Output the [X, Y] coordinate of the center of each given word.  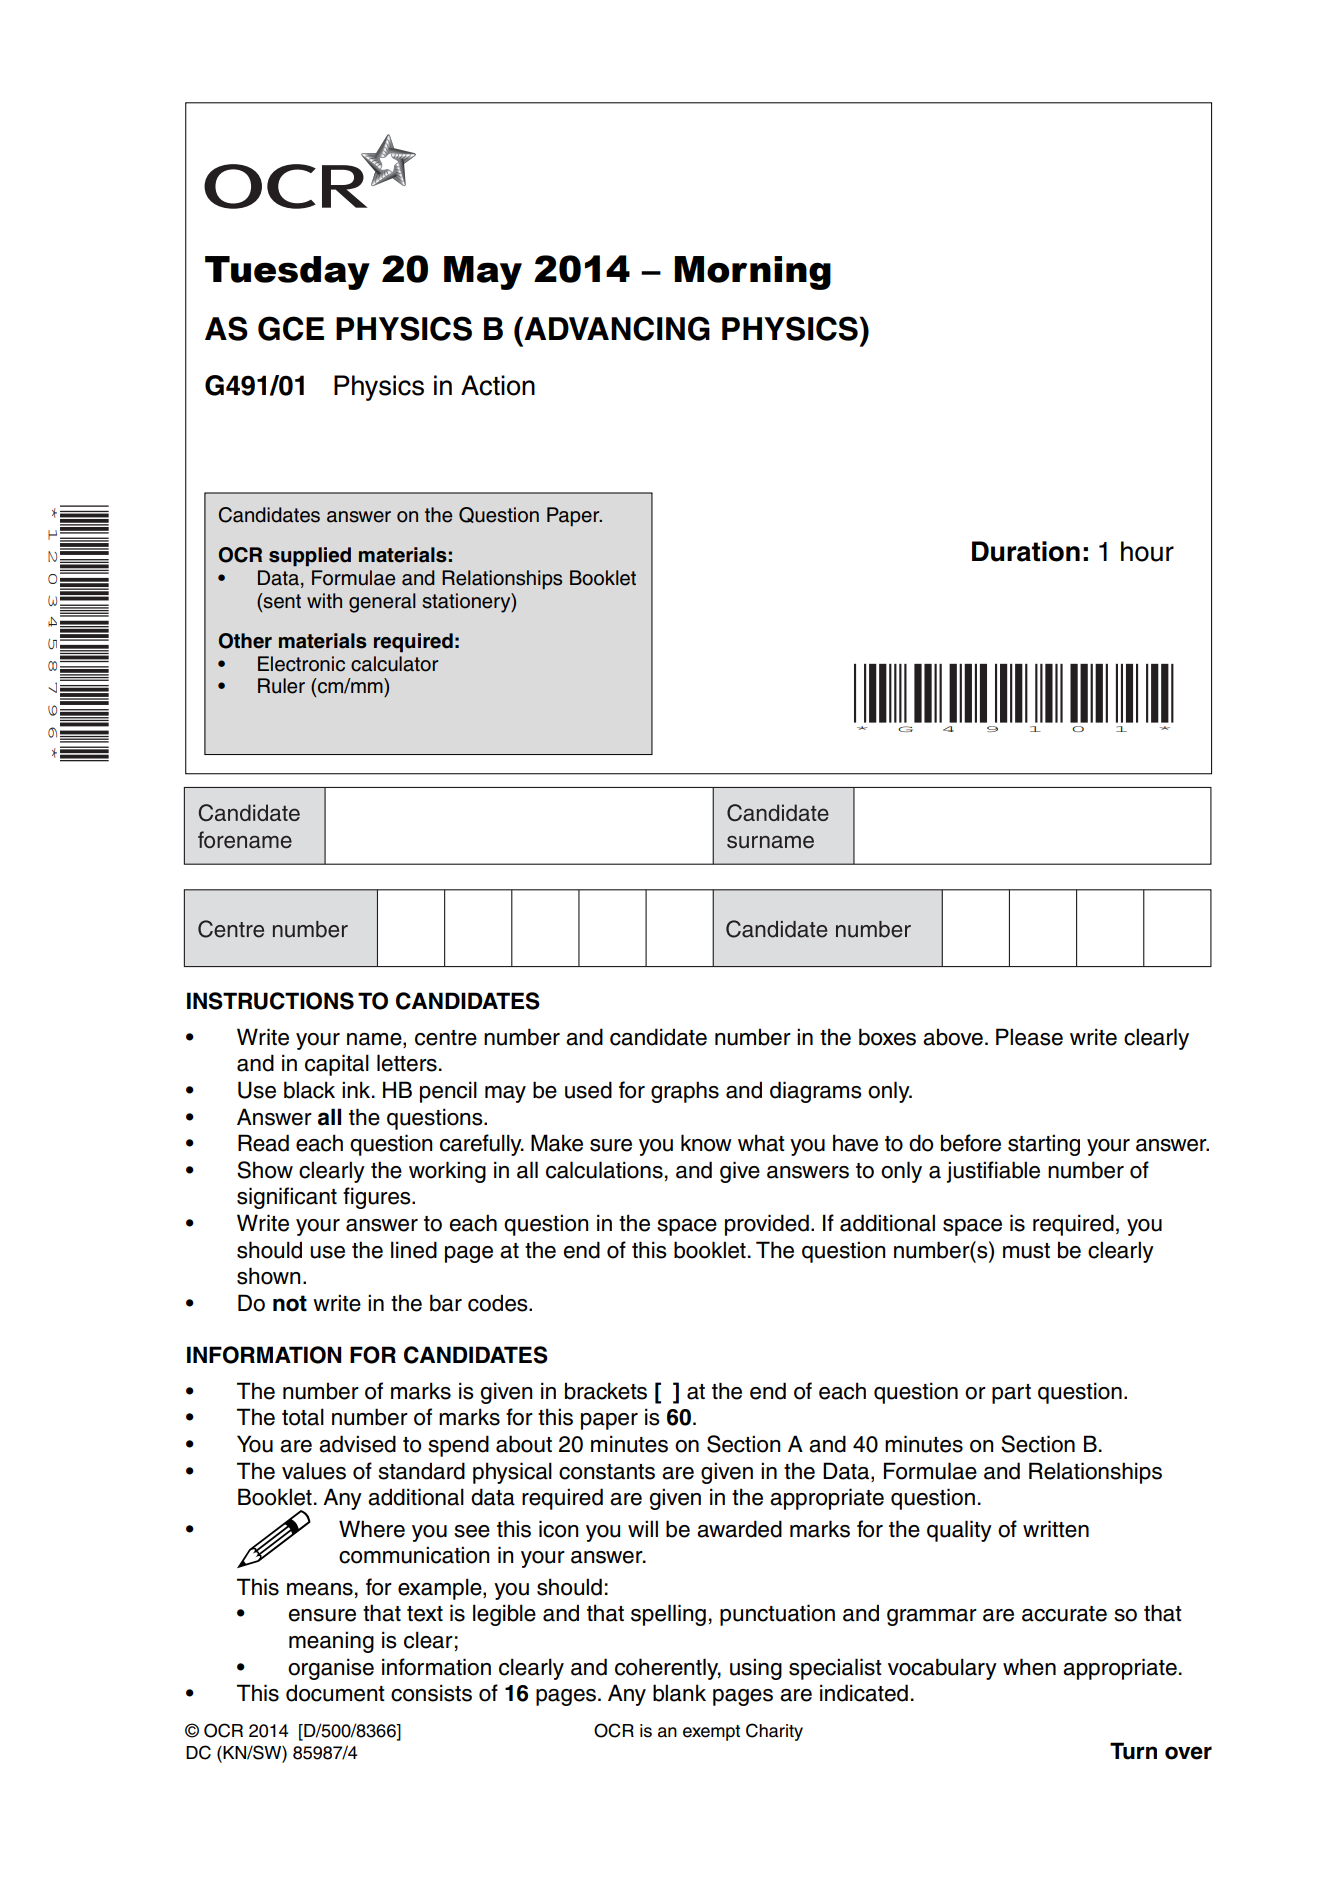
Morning [752, 273]
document [335, 1693]
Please [1029, 1037]
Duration [1026, 551]
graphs [685, 1092]
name [375, 1039]
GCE [291, 328]
